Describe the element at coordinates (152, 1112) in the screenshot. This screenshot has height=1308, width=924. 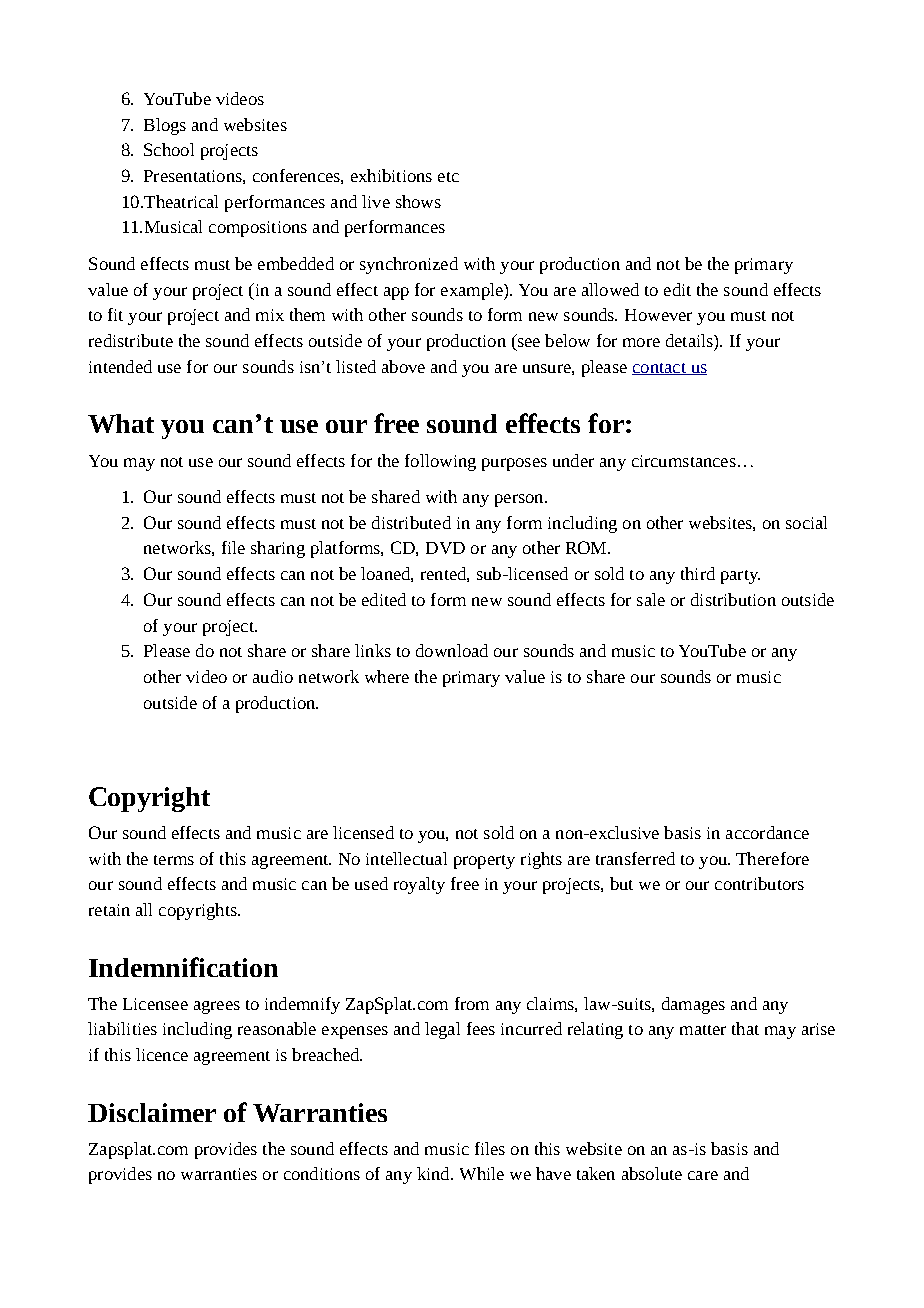
I see `Disclaimer` at that location.
